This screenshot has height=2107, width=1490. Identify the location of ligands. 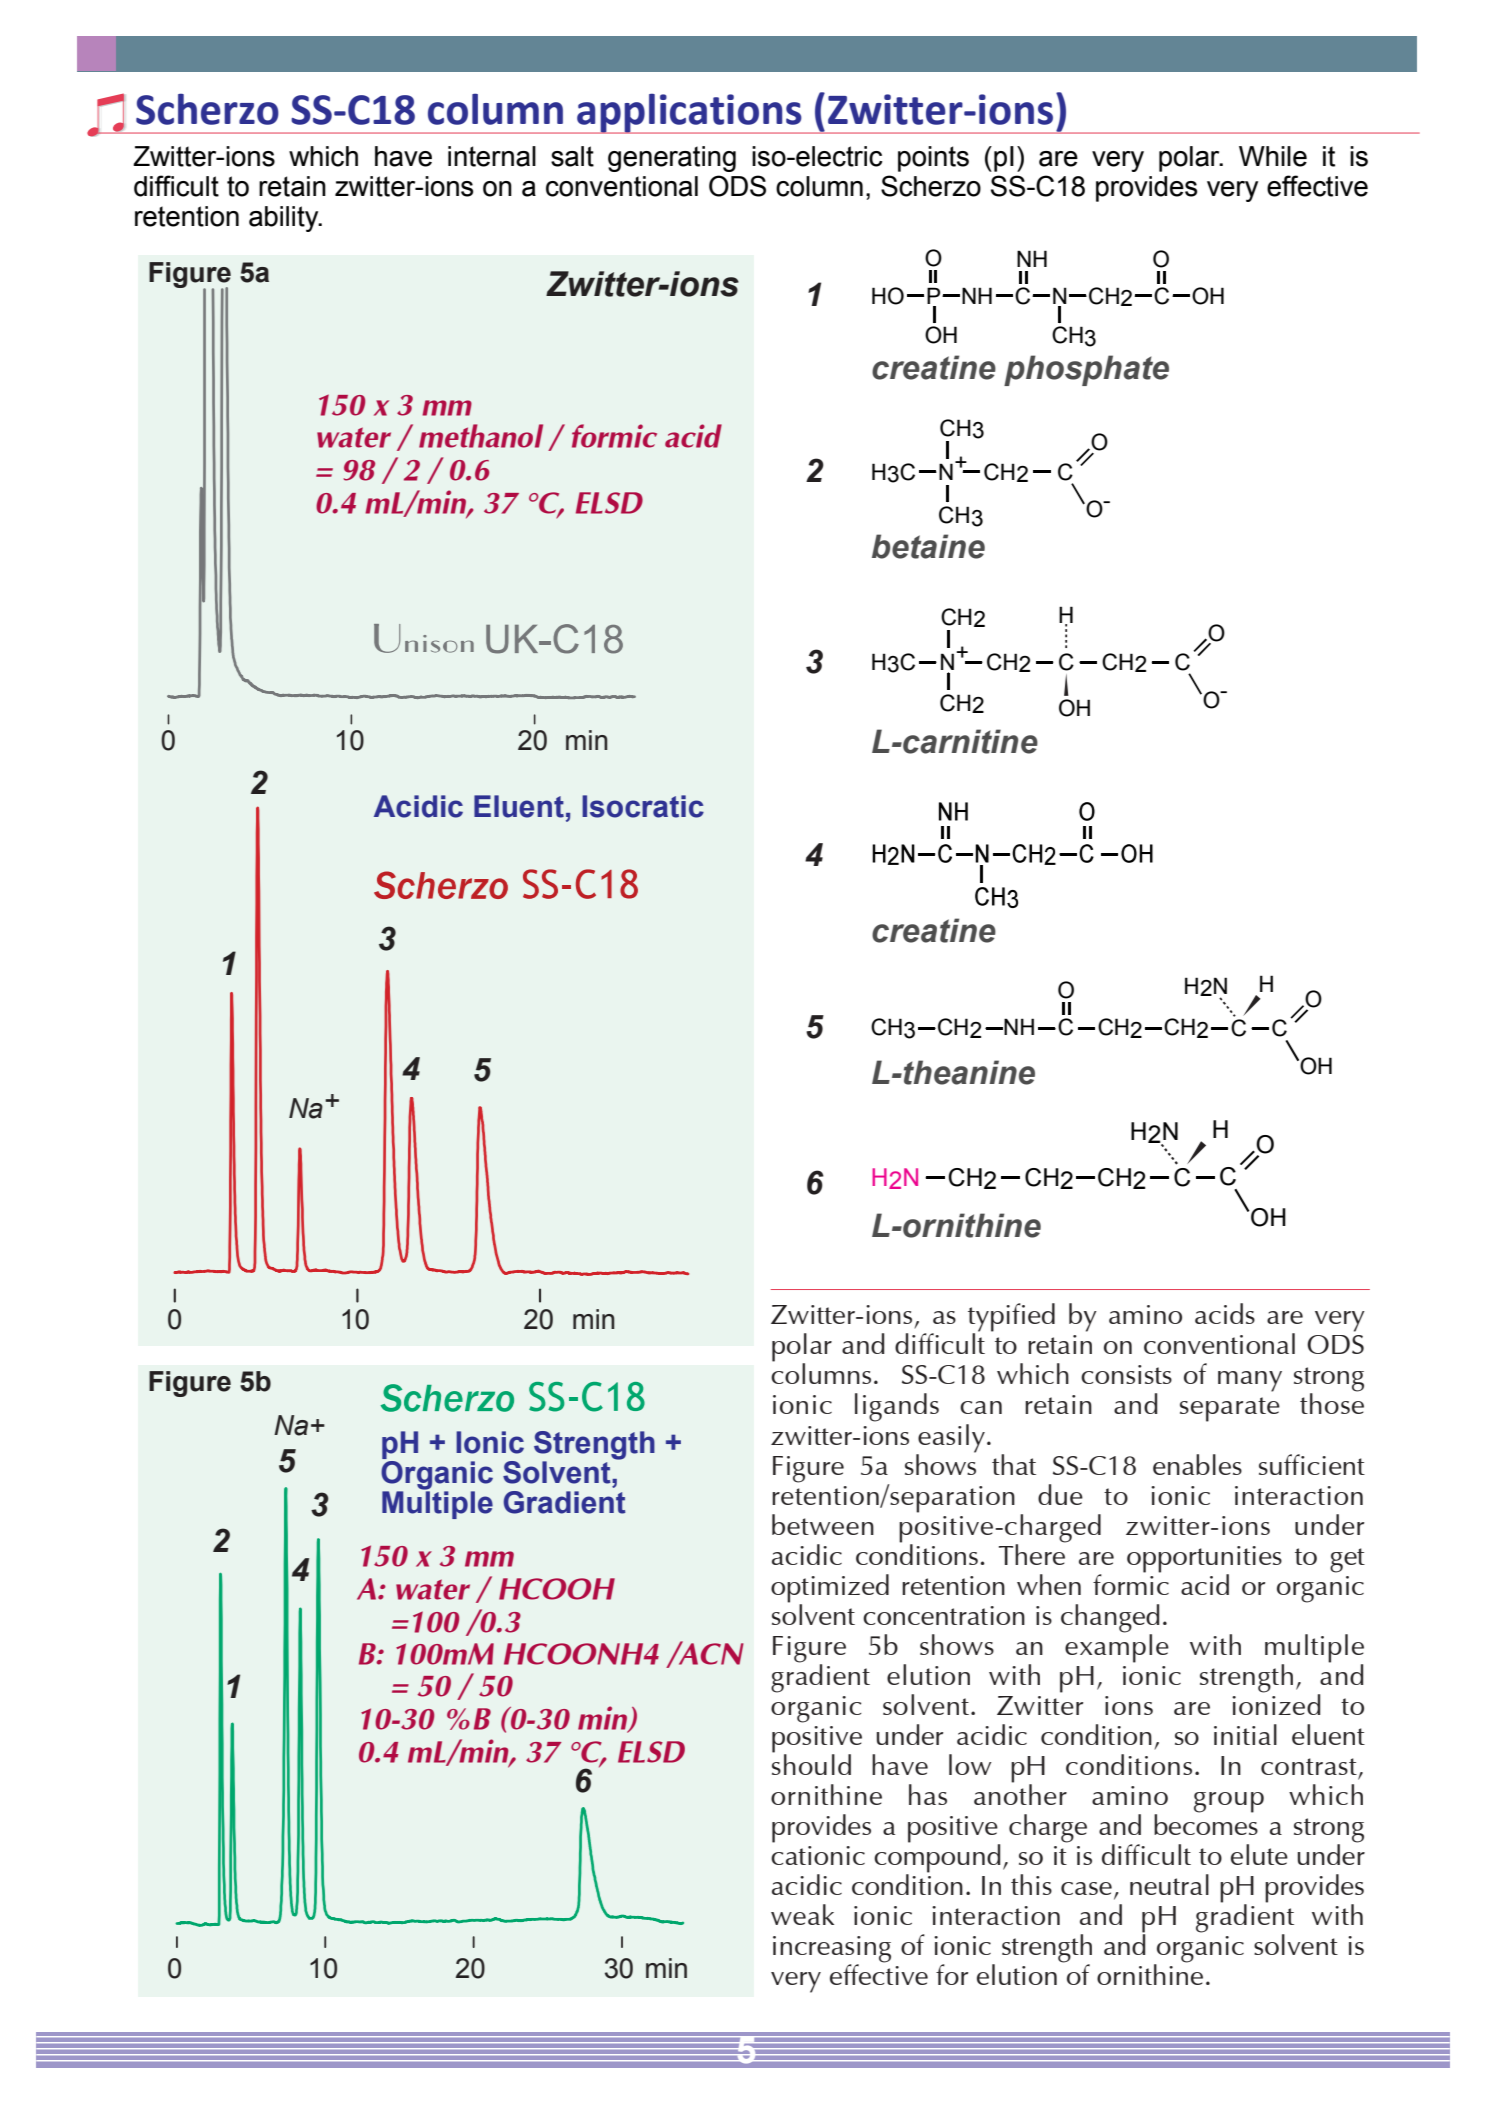
(897, 1407).
